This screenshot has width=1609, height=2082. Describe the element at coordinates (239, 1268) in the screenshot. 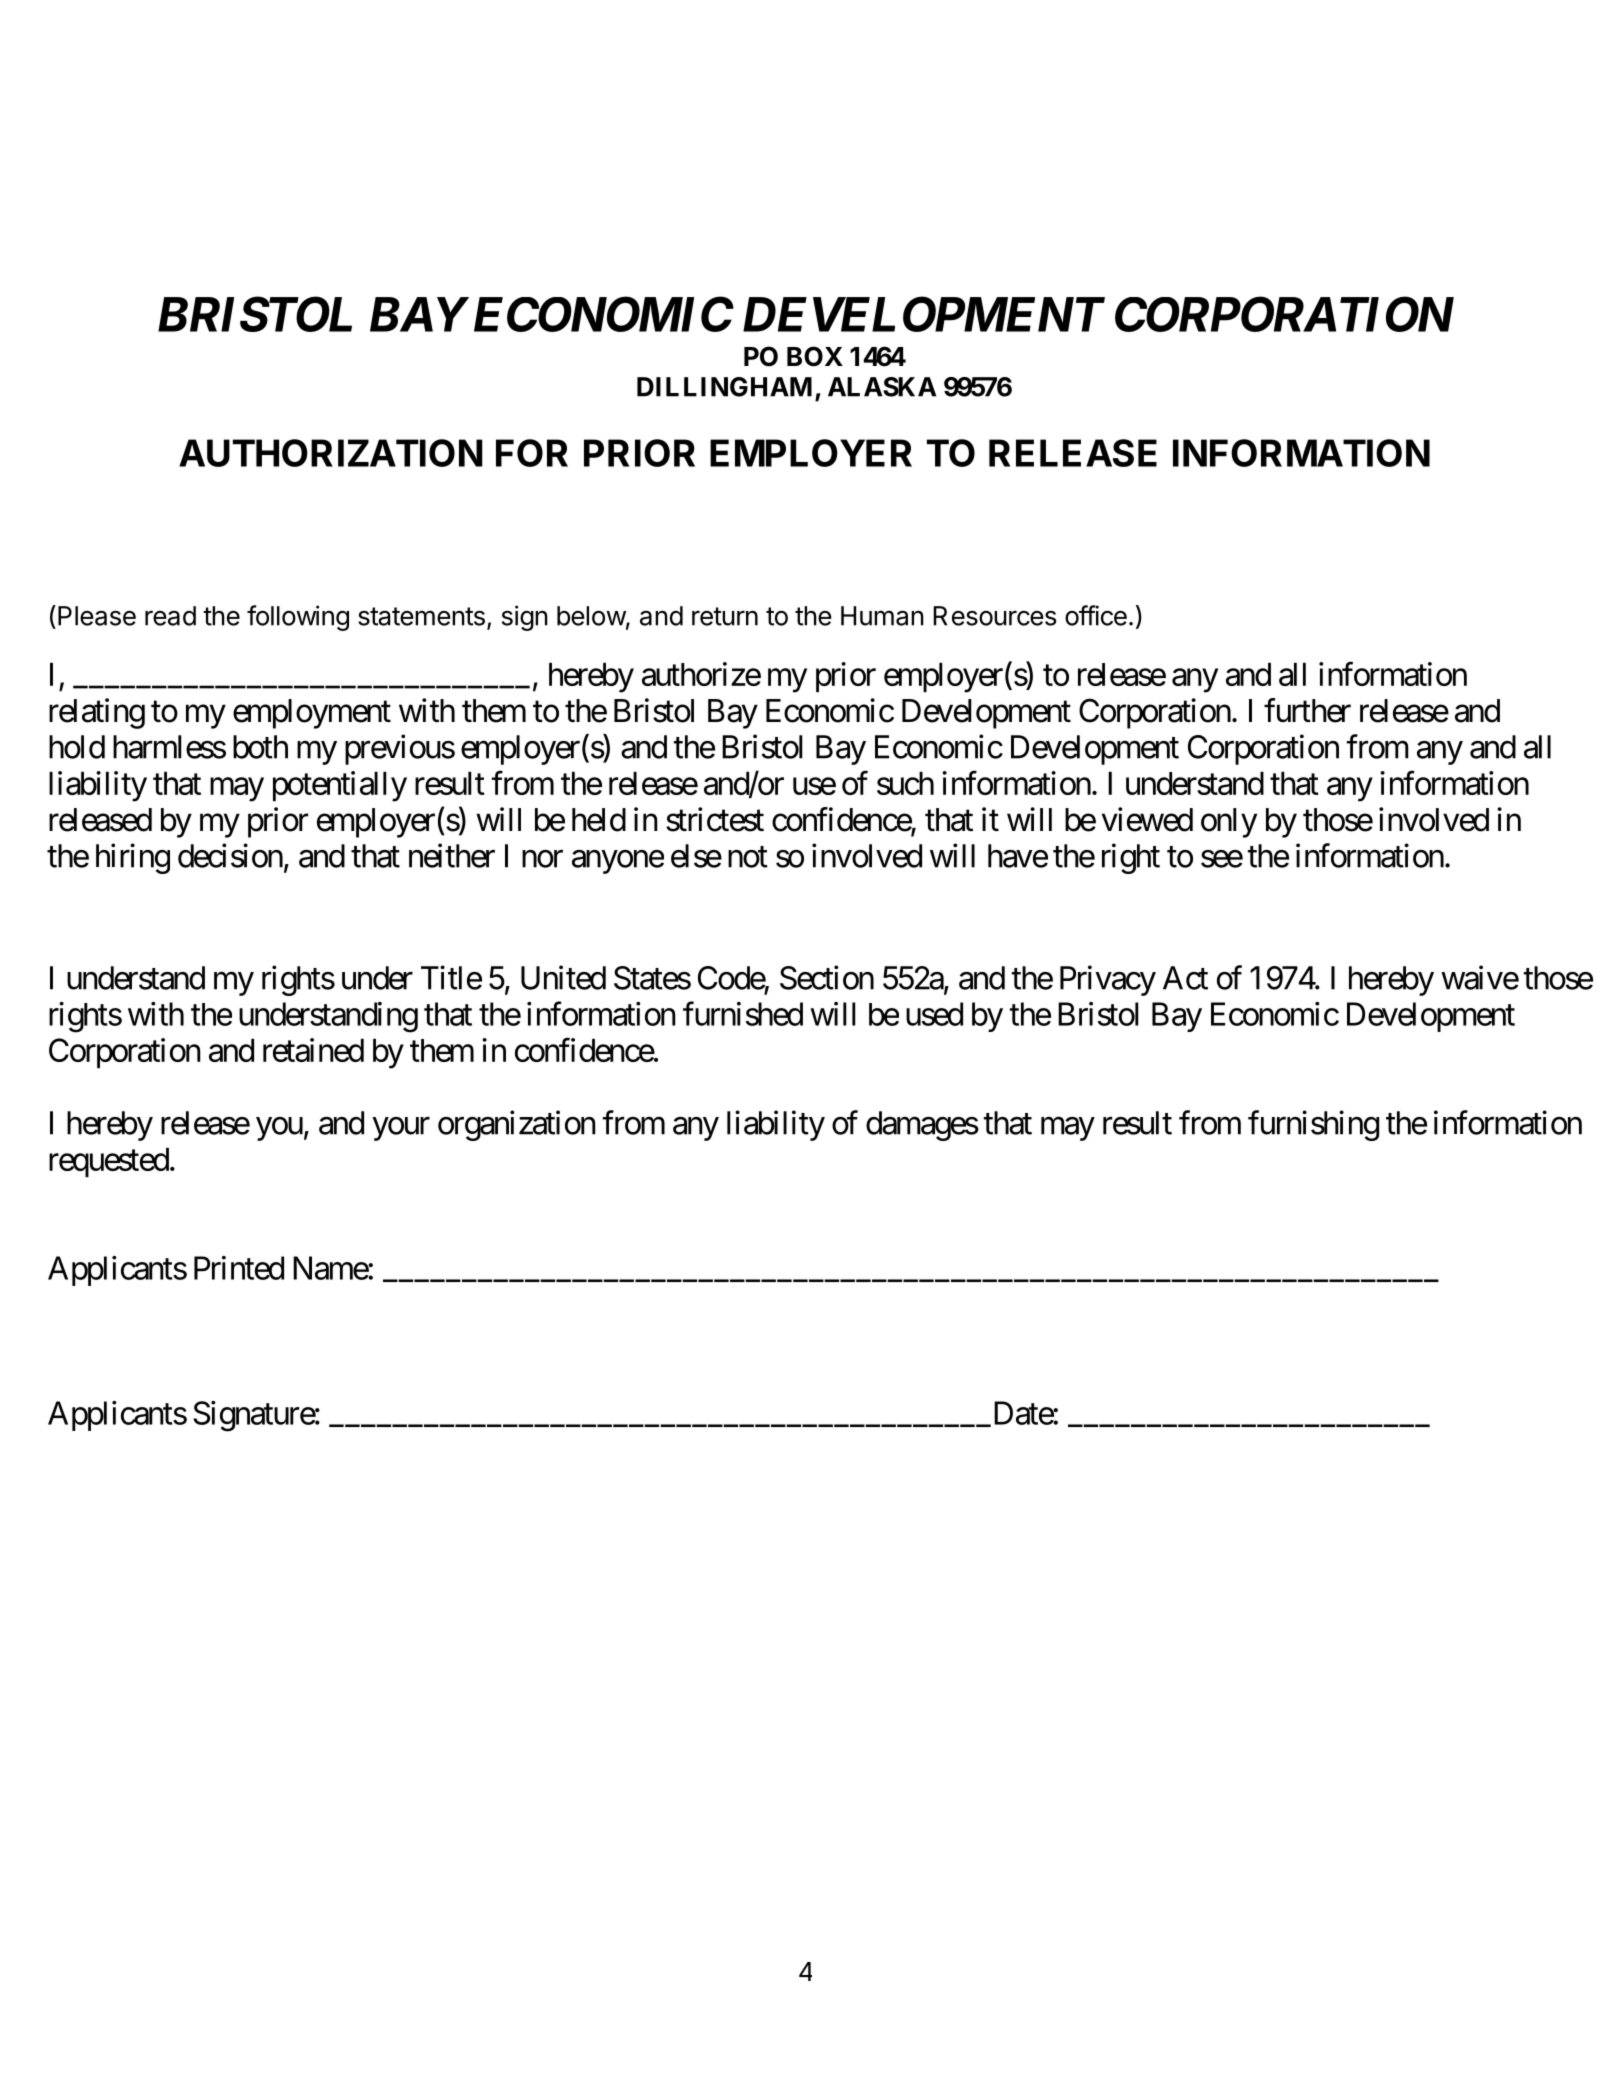

I see `Printed` at that location.
